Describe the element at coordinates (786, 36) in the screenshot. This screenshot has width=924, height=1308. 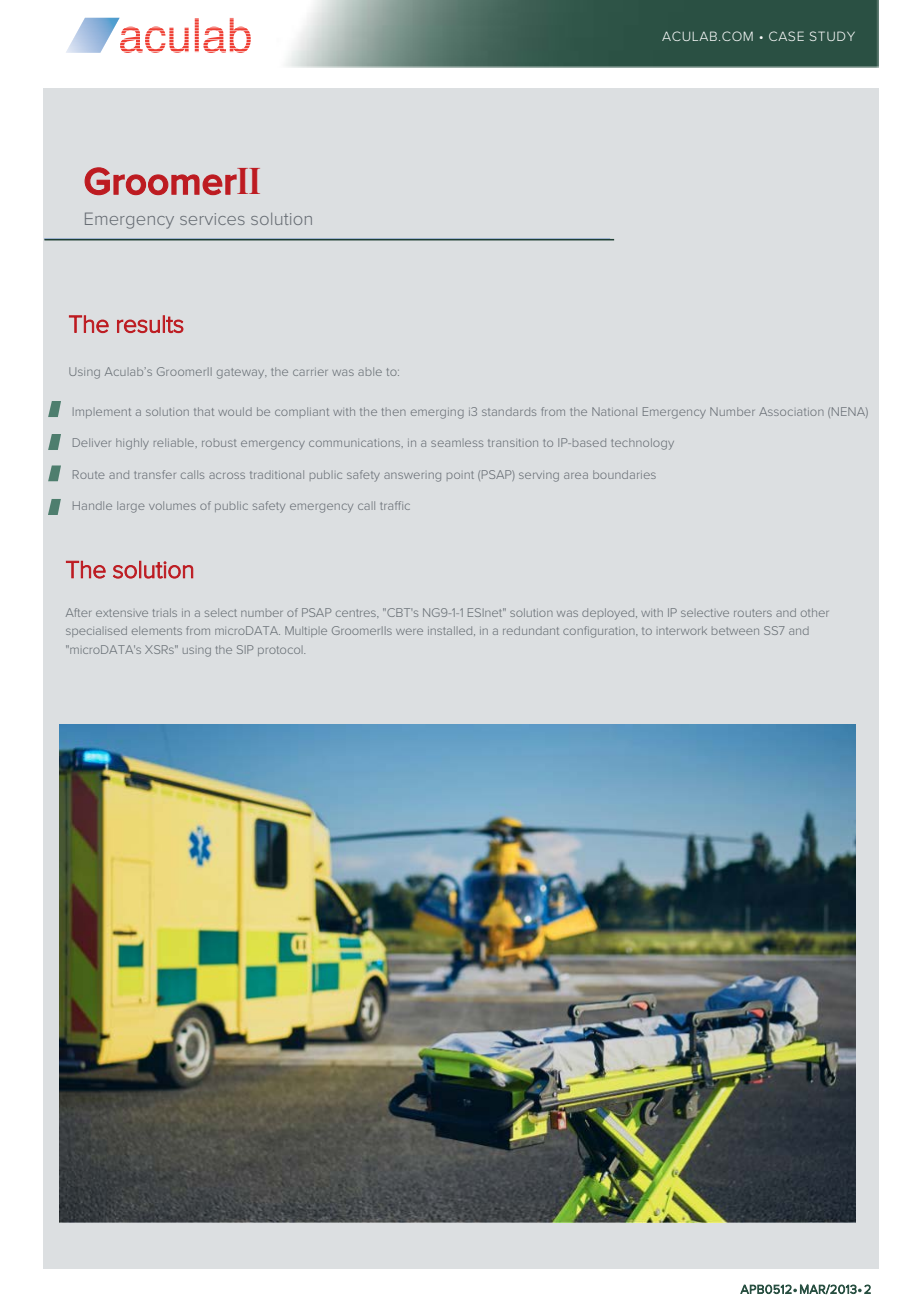
I see `CASE` at that location.
